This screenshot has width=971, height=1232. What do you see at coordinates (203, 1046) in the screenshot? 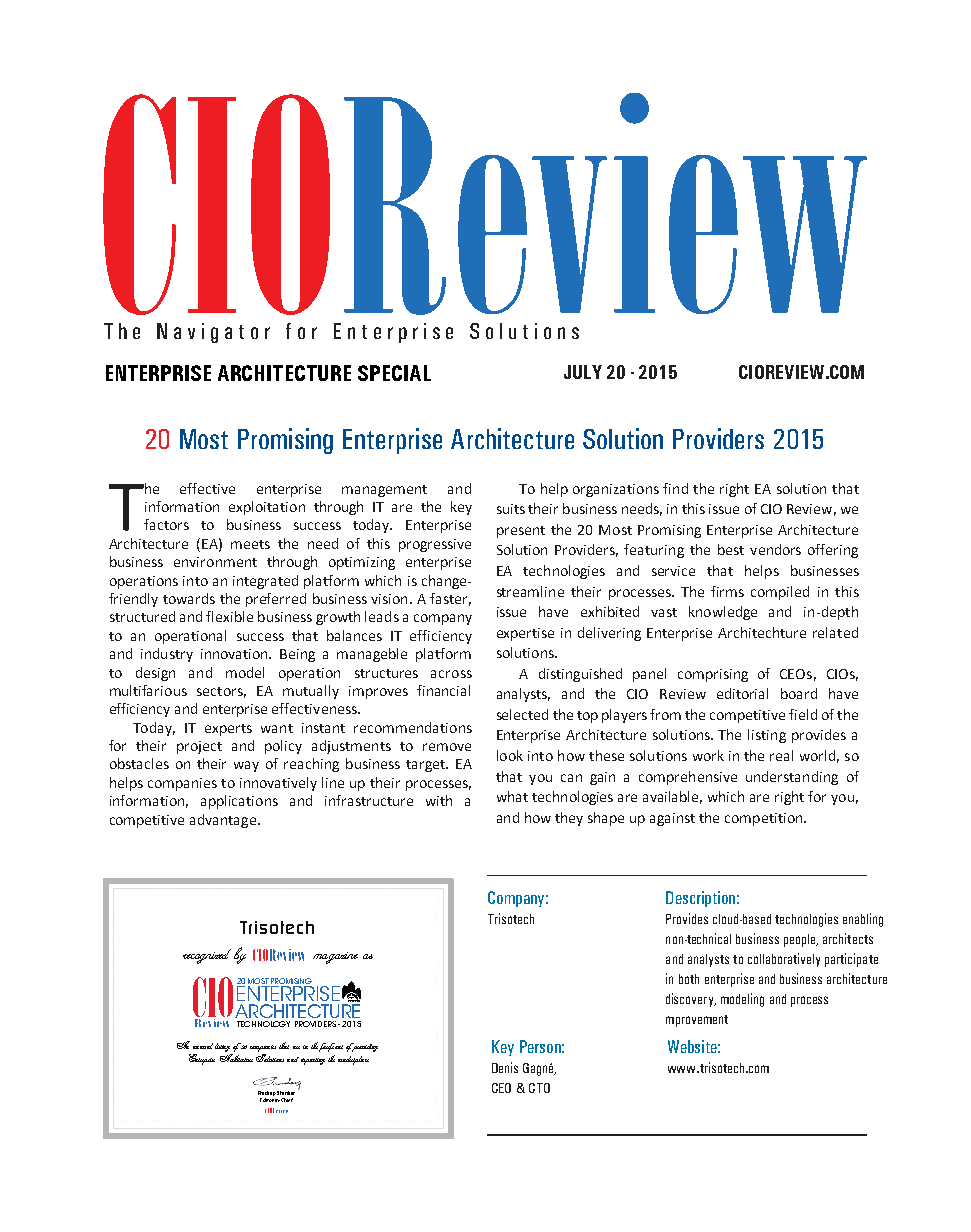
I see `annual` at bounding box center [203, 1046].
